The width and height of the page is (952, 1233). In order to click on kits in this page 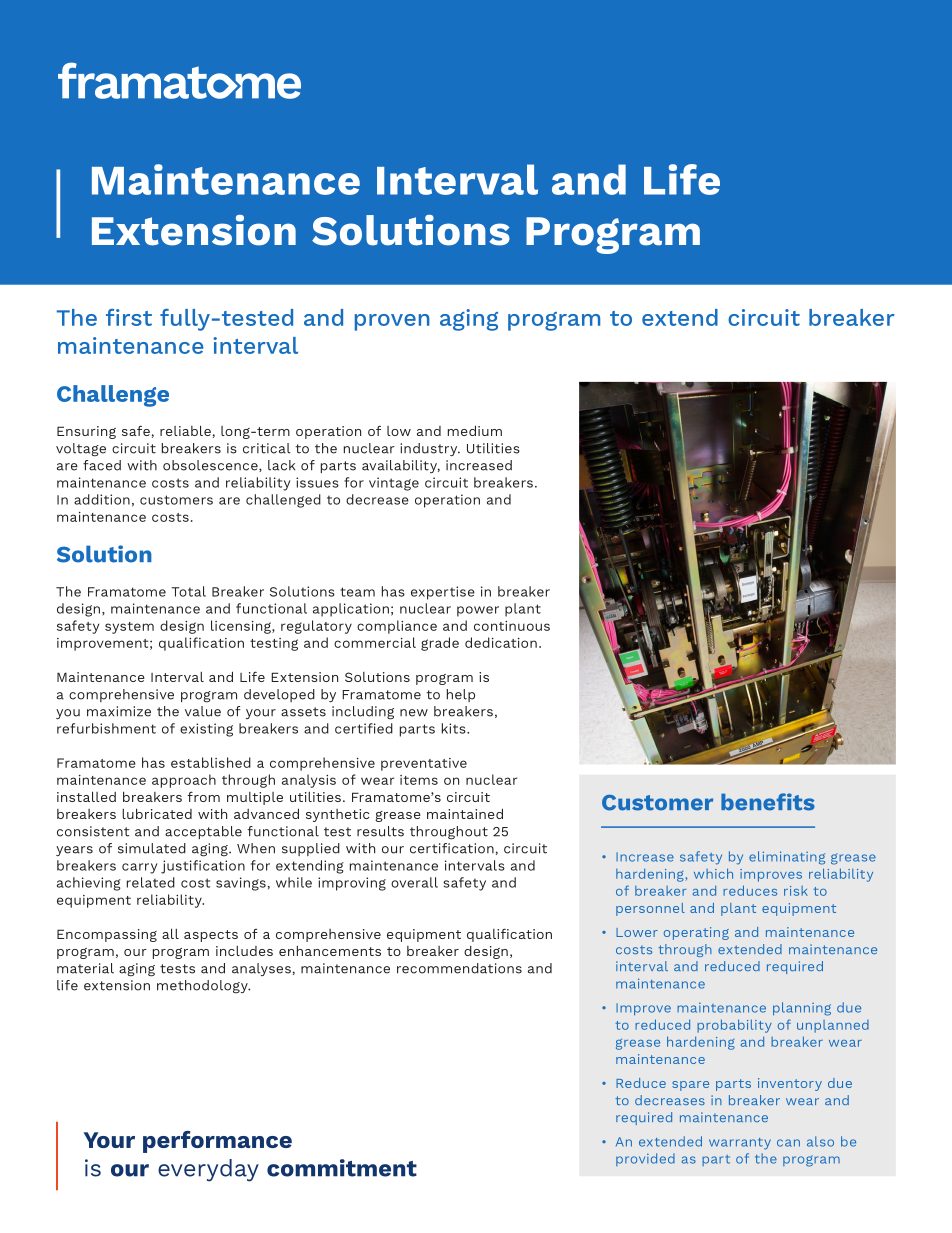, I will do `click(455, 728)`.
